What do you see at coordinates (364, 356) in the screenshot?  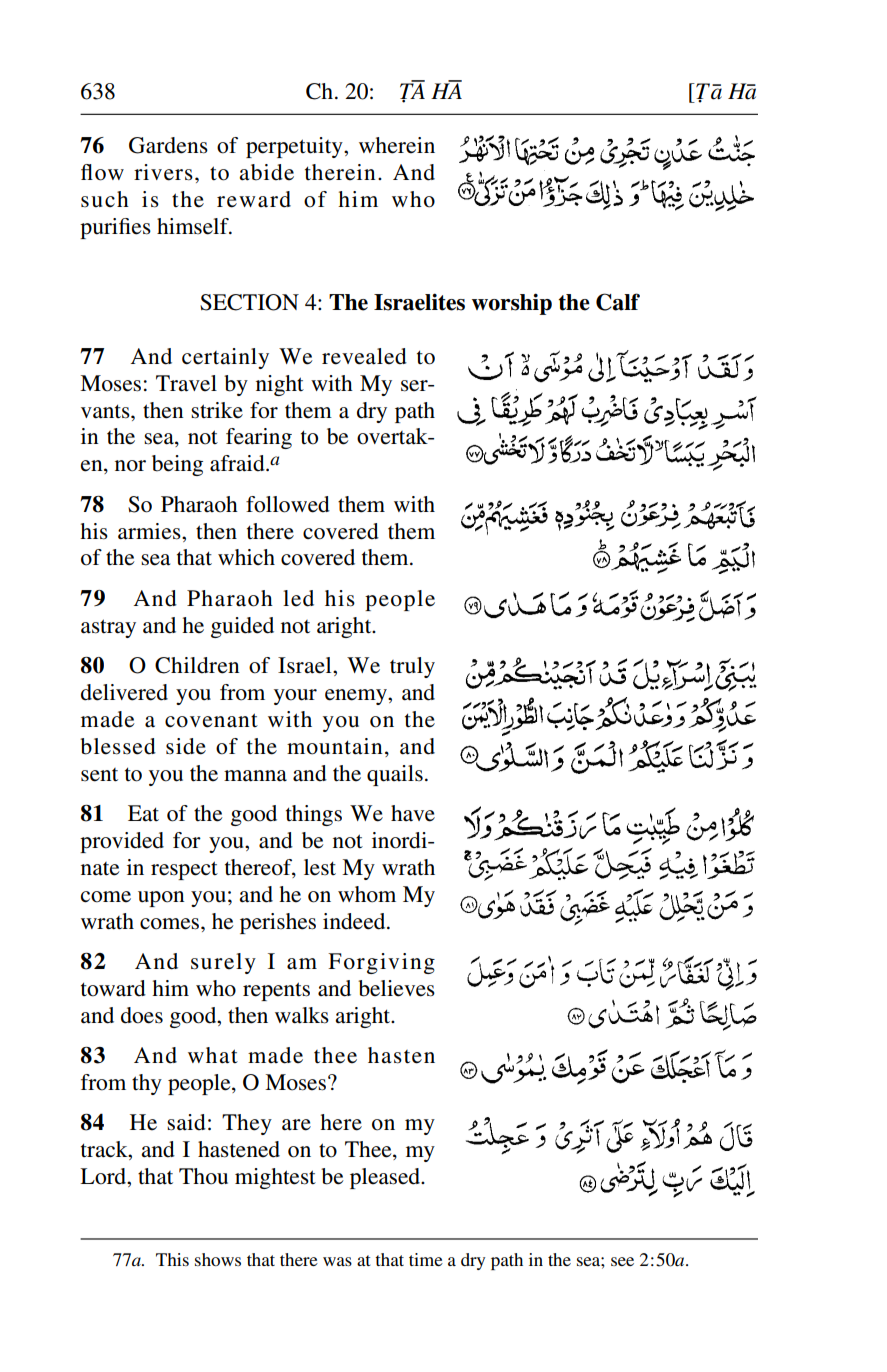 I see `revealed` at bounding box center [364, 356].
